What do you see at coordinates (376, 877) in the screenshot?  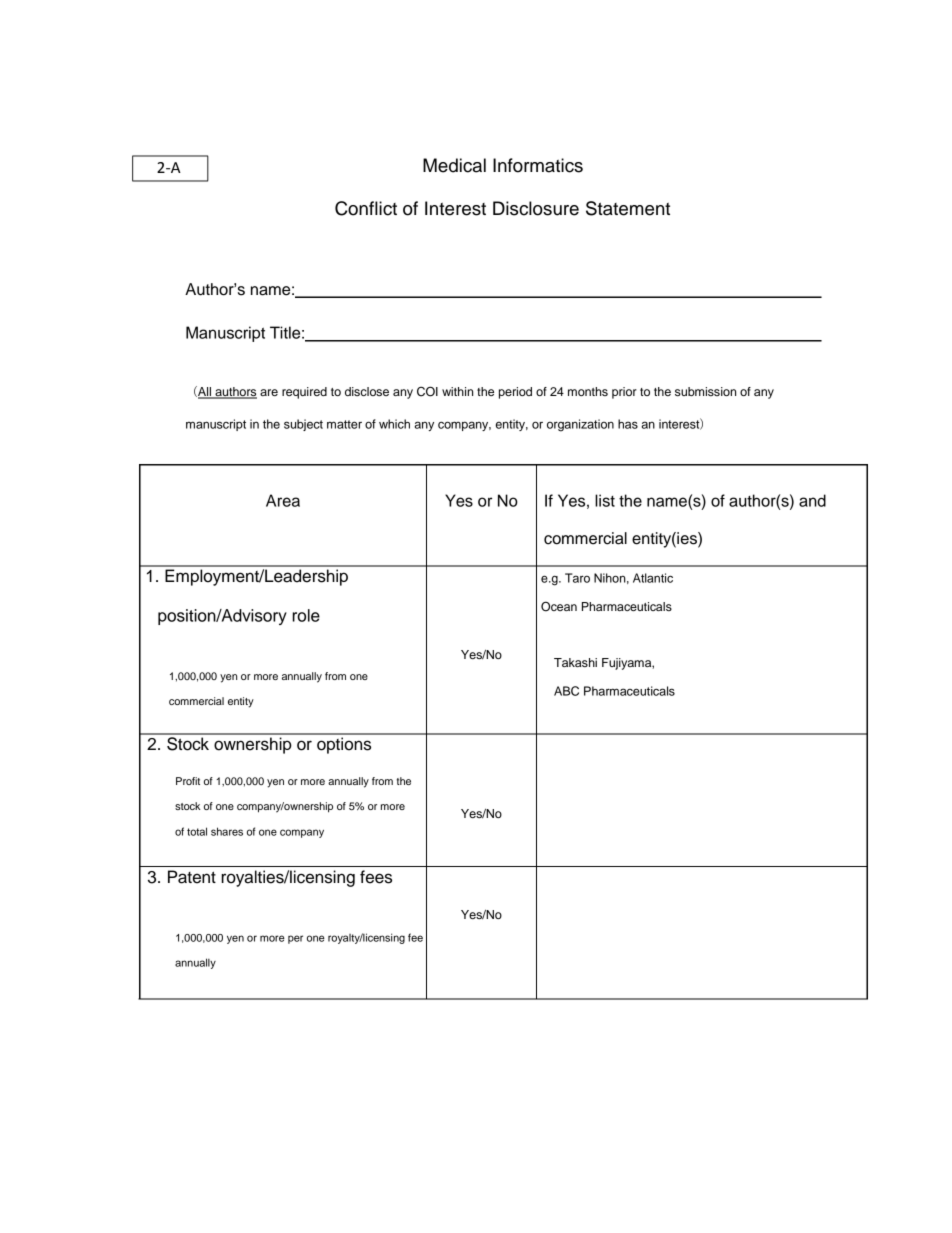 I see `fees` at bounding box center [376, 877].
